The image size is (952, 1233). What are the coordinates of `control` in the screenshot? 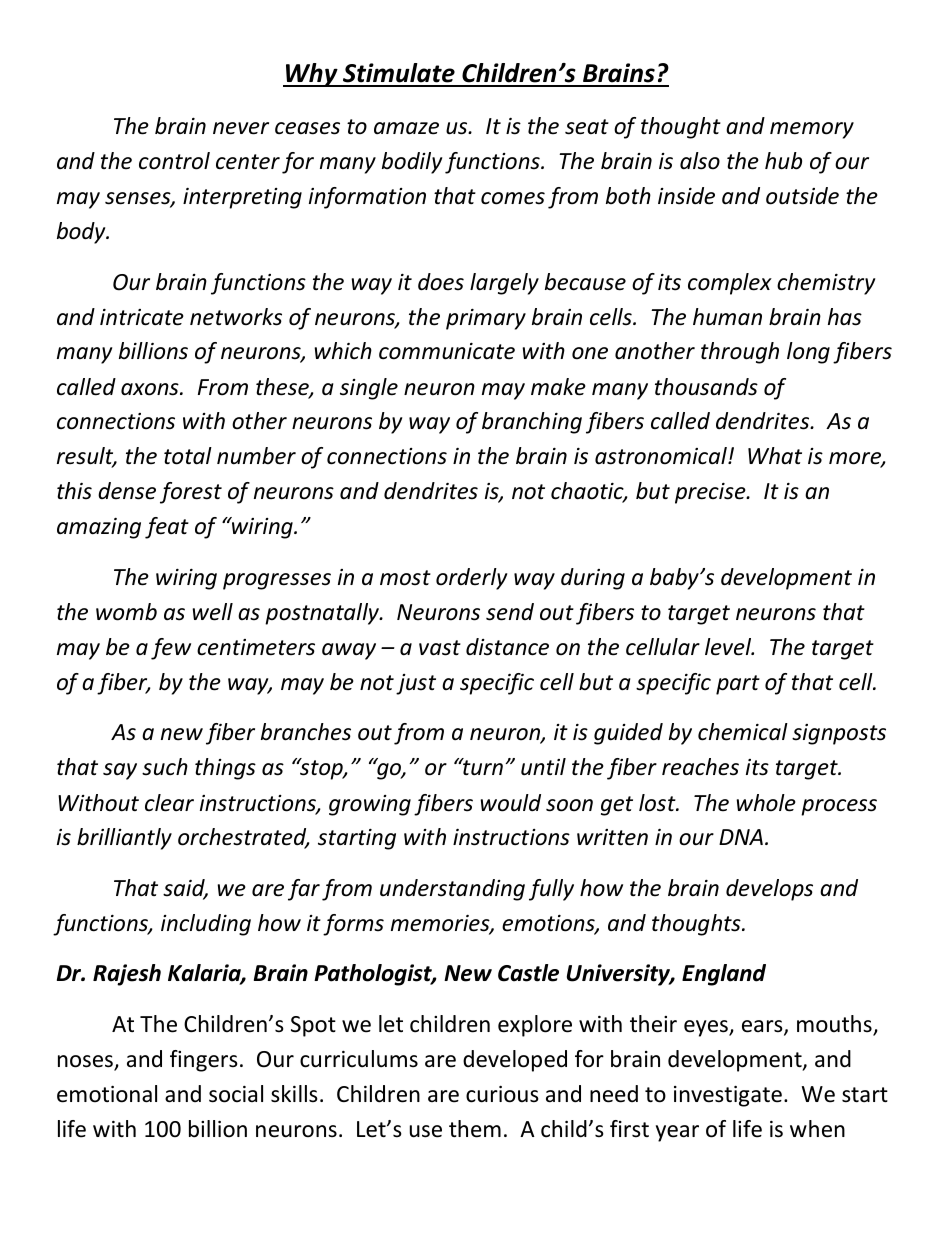 It's located at (174, 161).
